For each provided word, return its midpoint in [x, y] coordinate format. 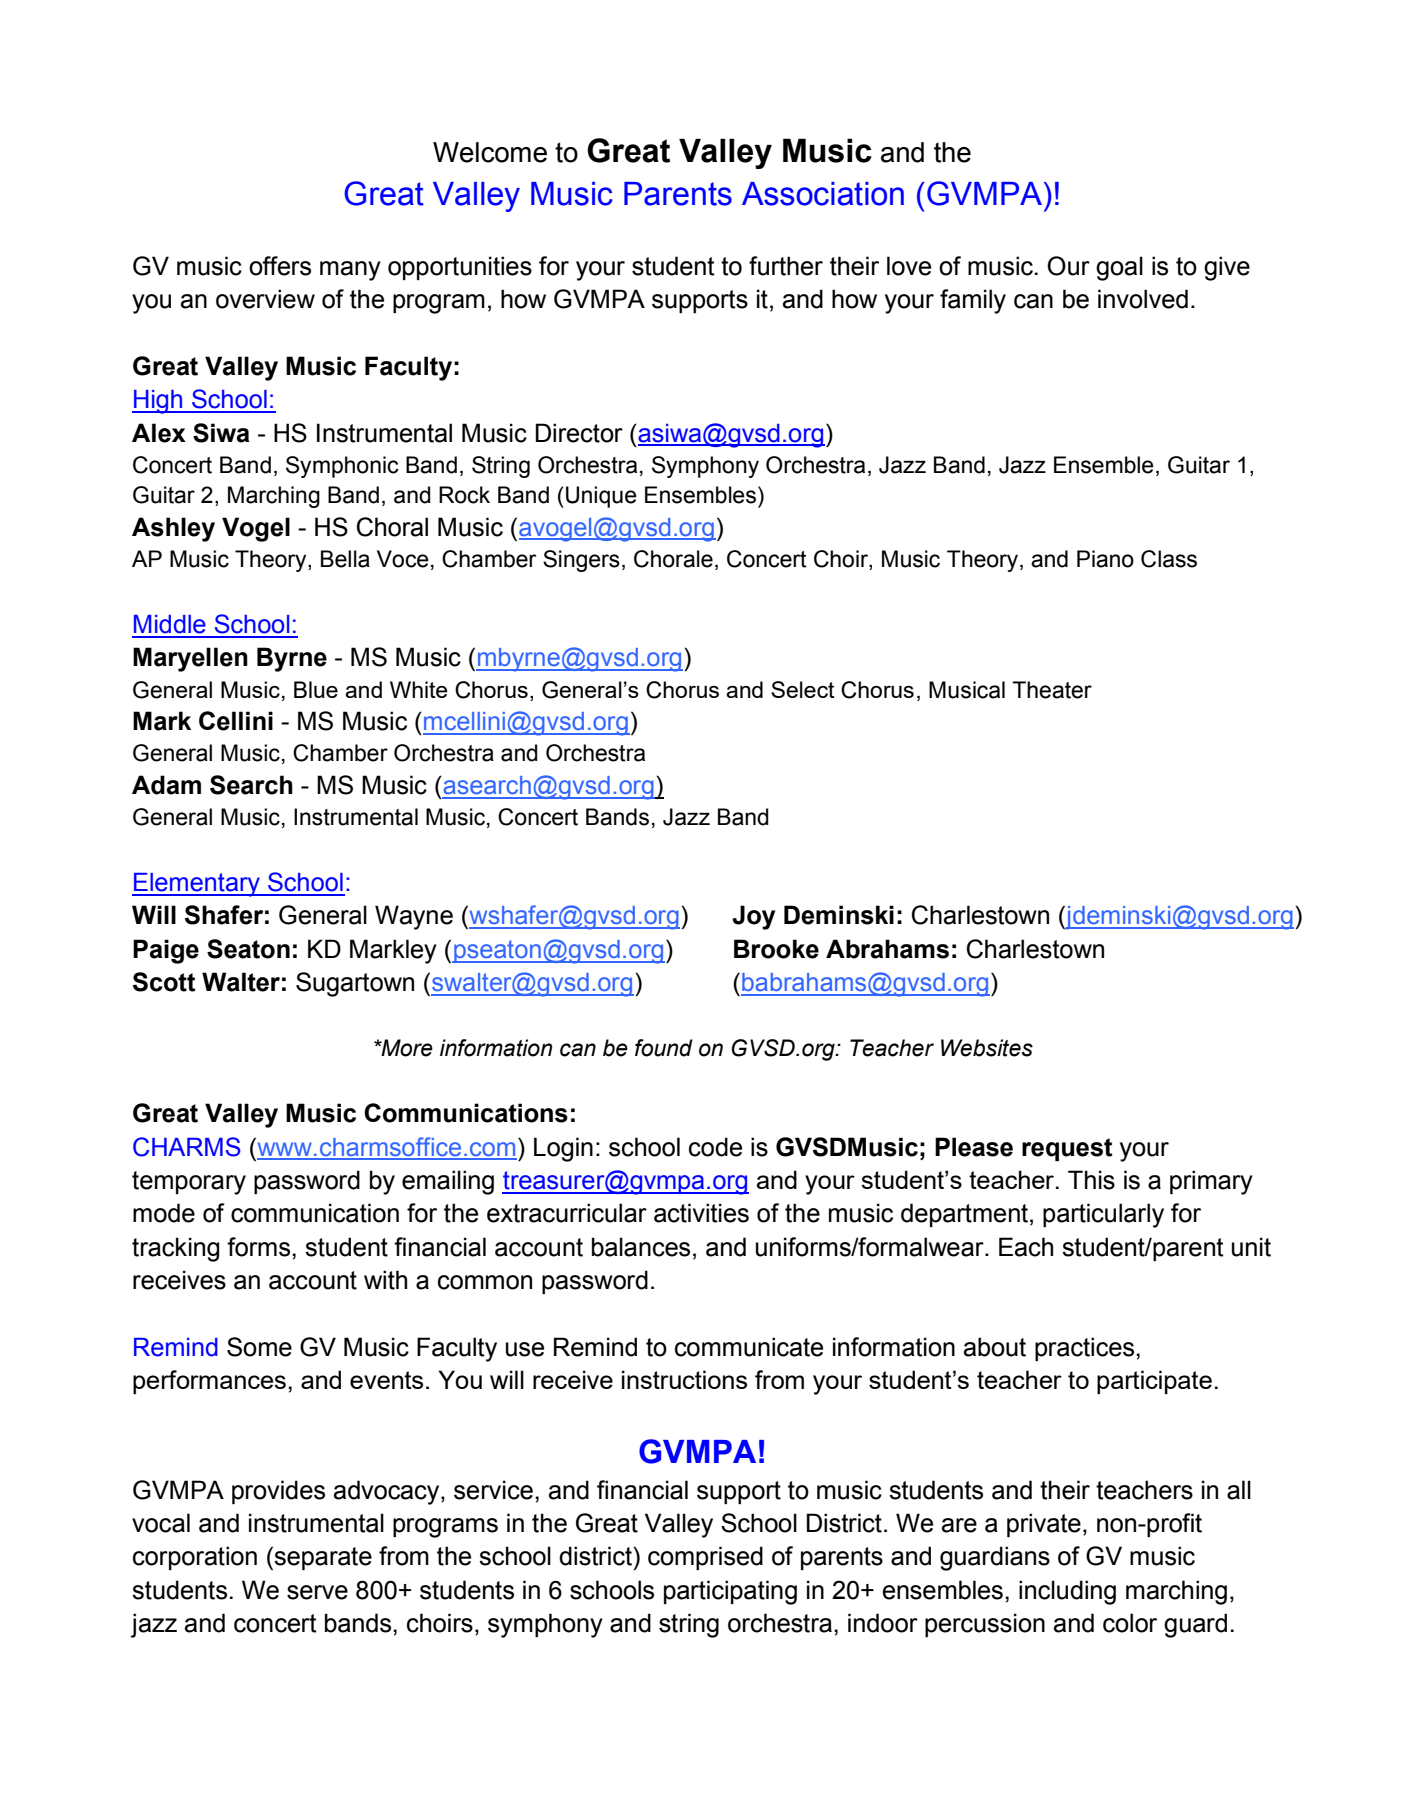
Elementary [197, 885]
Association [823, 194]
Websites [987, 1048]
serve [317, 1592]
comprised [705, 1558]
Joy [753, 917]
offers [280, 266]
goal [1119, 268]
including [1067, 1592]
